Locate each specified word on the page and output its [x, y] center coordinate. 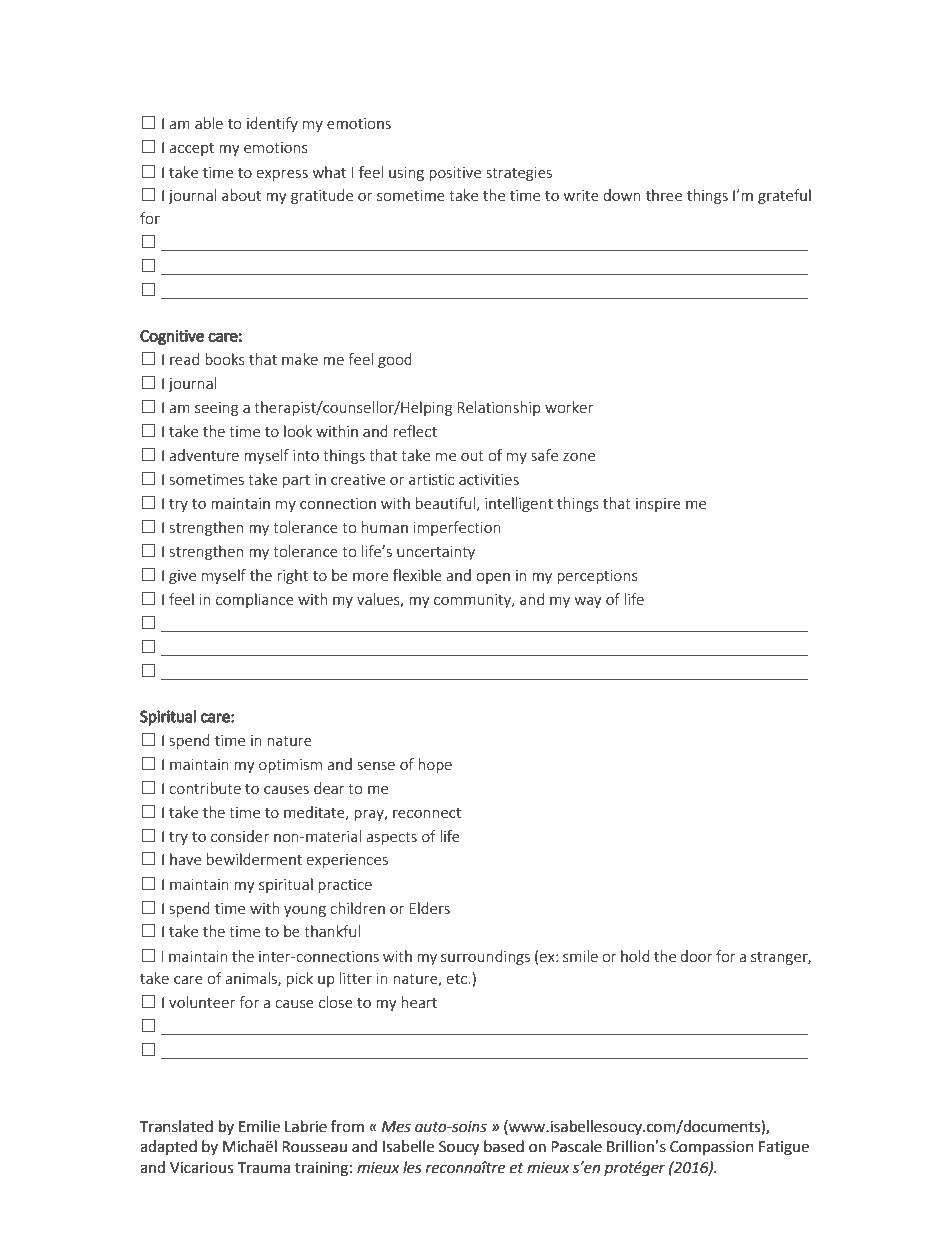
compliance [255, 600]
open [493, 578]
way [588, 602]
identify [272, 124]
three [664, 195]
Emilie [259, 1126]
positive [455, 174]
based [504, 1146]
